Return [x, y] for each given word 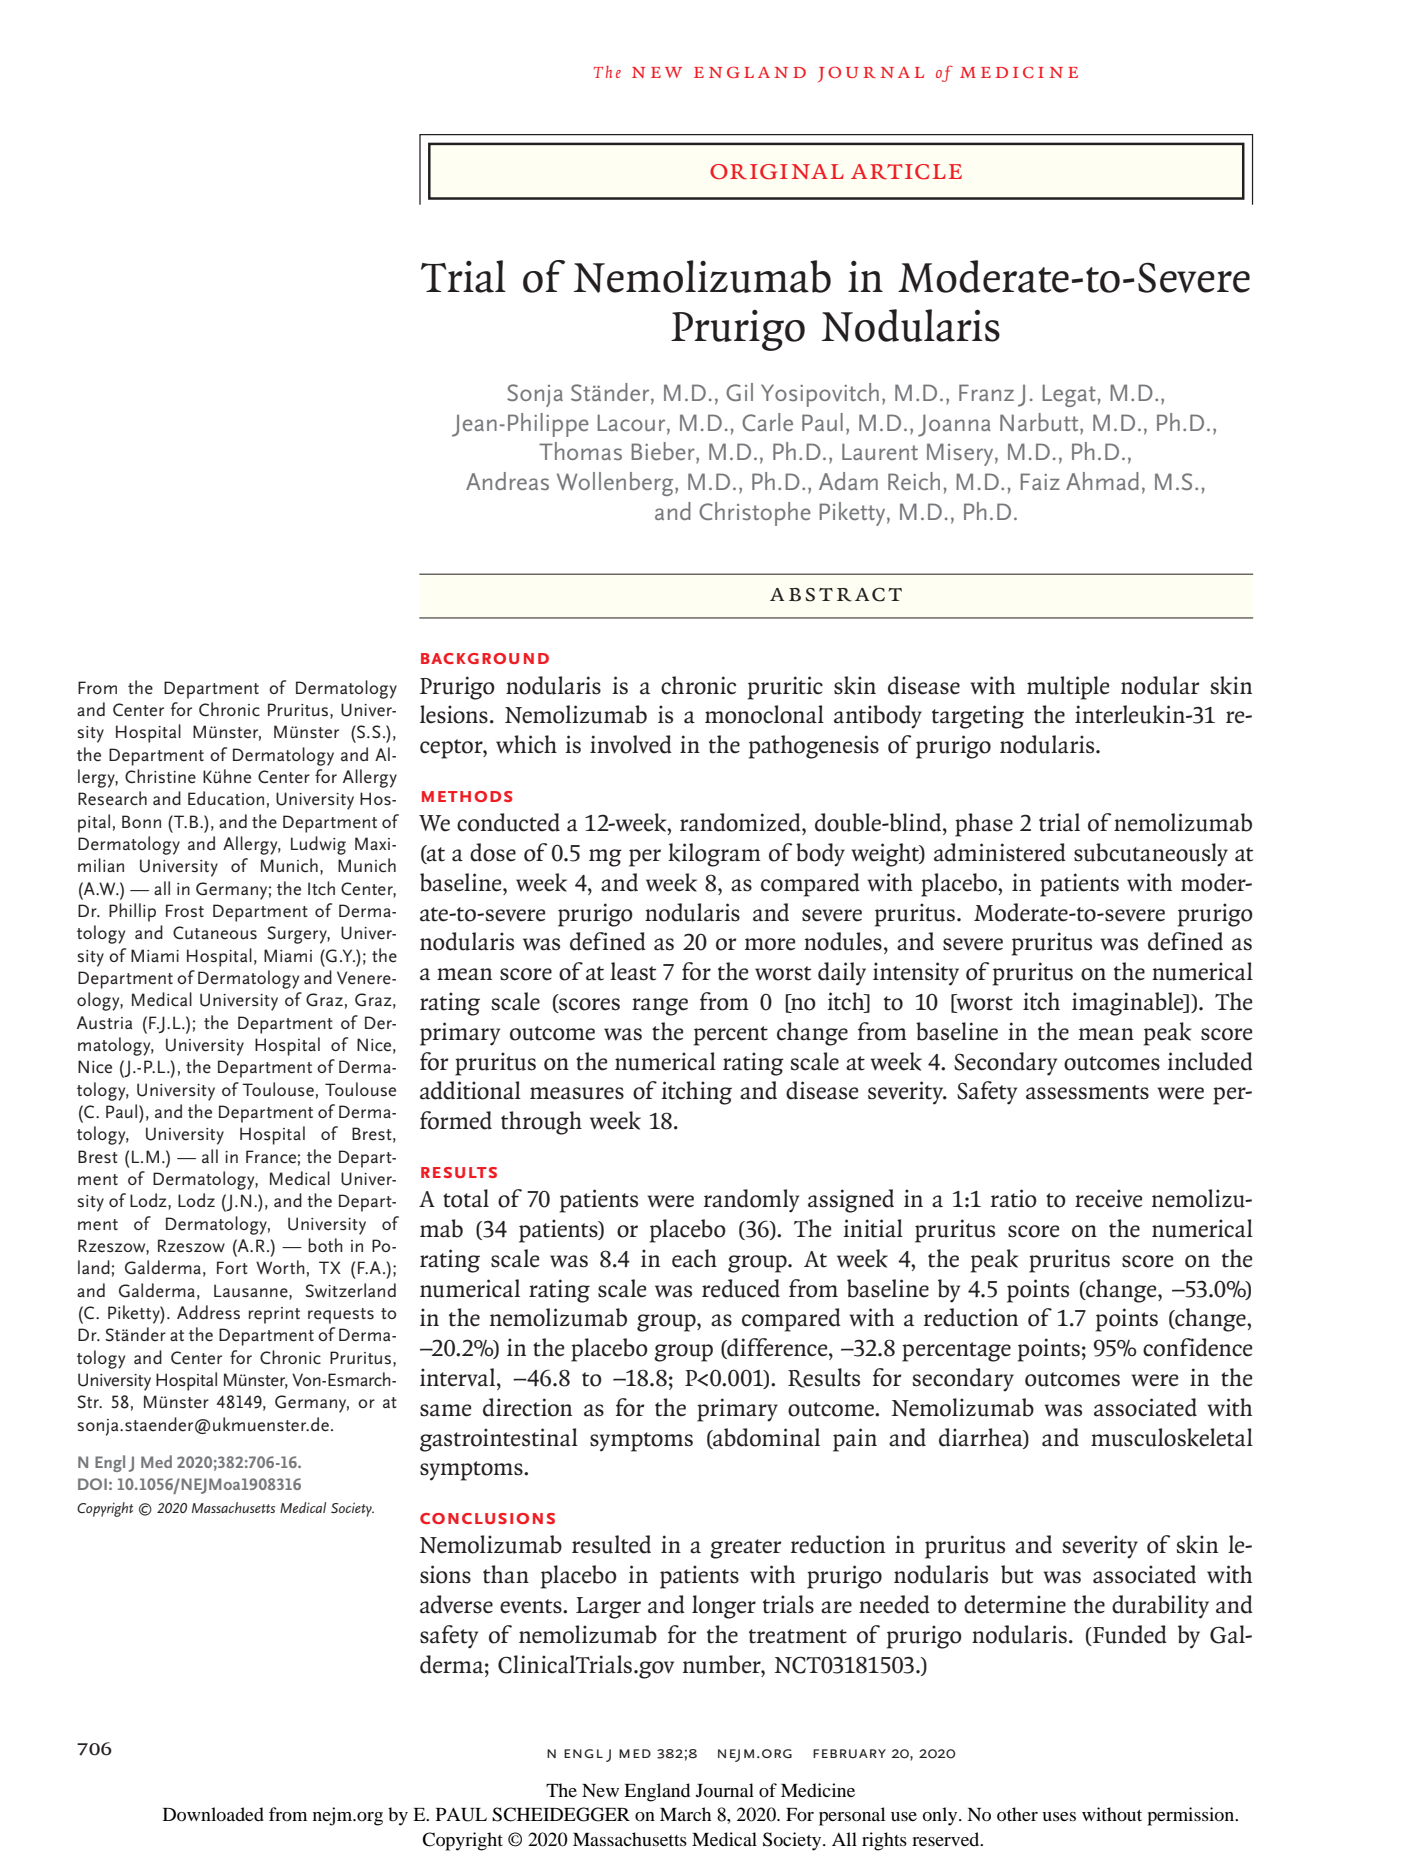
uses [1059, 1816]
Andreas [507, 481]
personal [852, 1816]
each [694, 1258]
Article [906, 172]
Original [777, 172]
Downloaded [213, 1814]
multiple [1068, 688]
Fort [232, 1267]
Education [226, 798]
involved [631, 744]
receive [1108, 1198]
